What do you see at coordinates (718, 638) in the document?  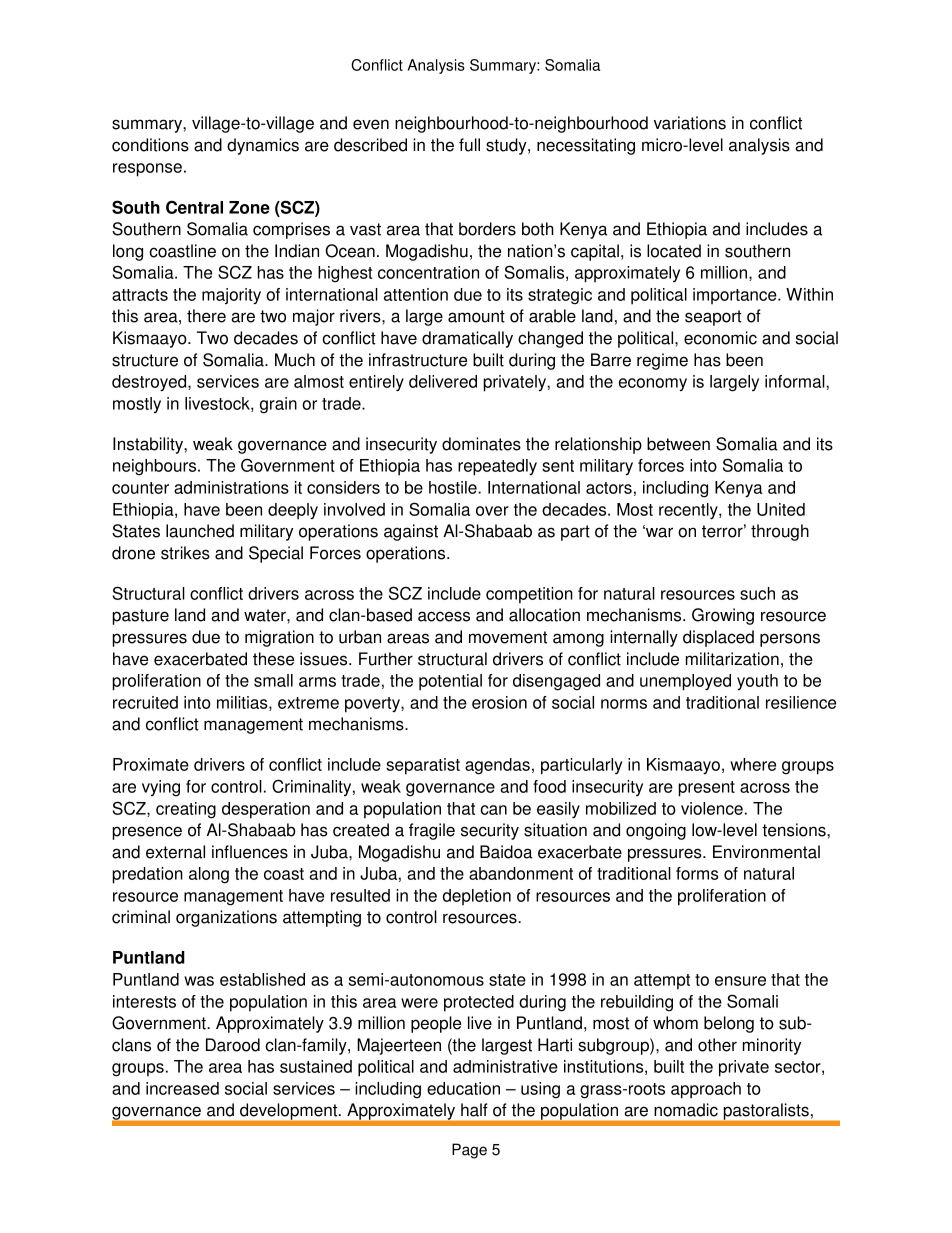 I see `displaced` at bounding box center [718, 638].
